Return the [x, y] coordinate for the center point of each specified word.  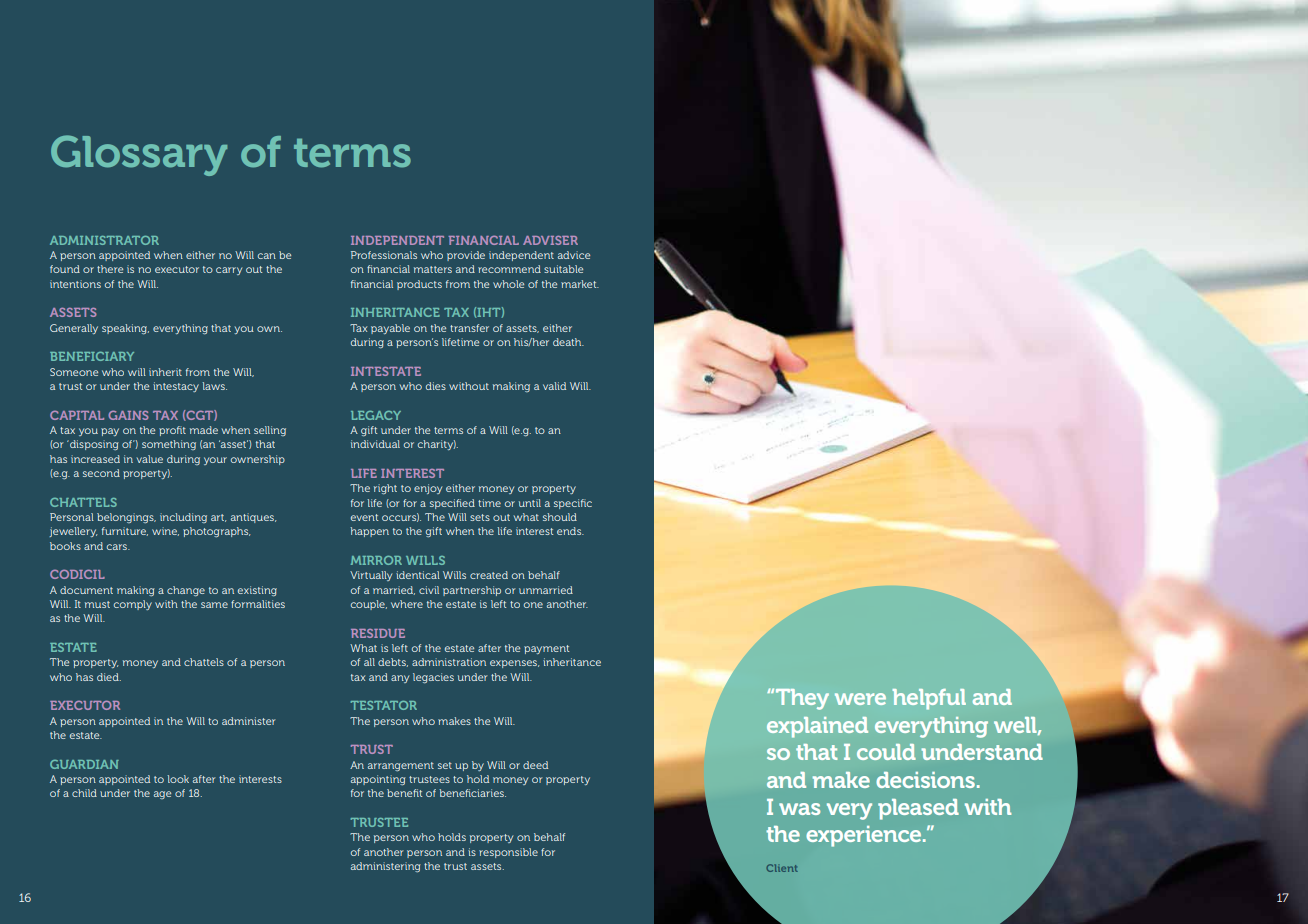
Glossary [139, 155]
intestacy [176, 387]
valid [554, 386]
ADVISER [550, 240]
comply [133, 605]
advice [574, 255]
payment [546, 649]
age [162, 795]
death [568, 342]
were [860, 699]
